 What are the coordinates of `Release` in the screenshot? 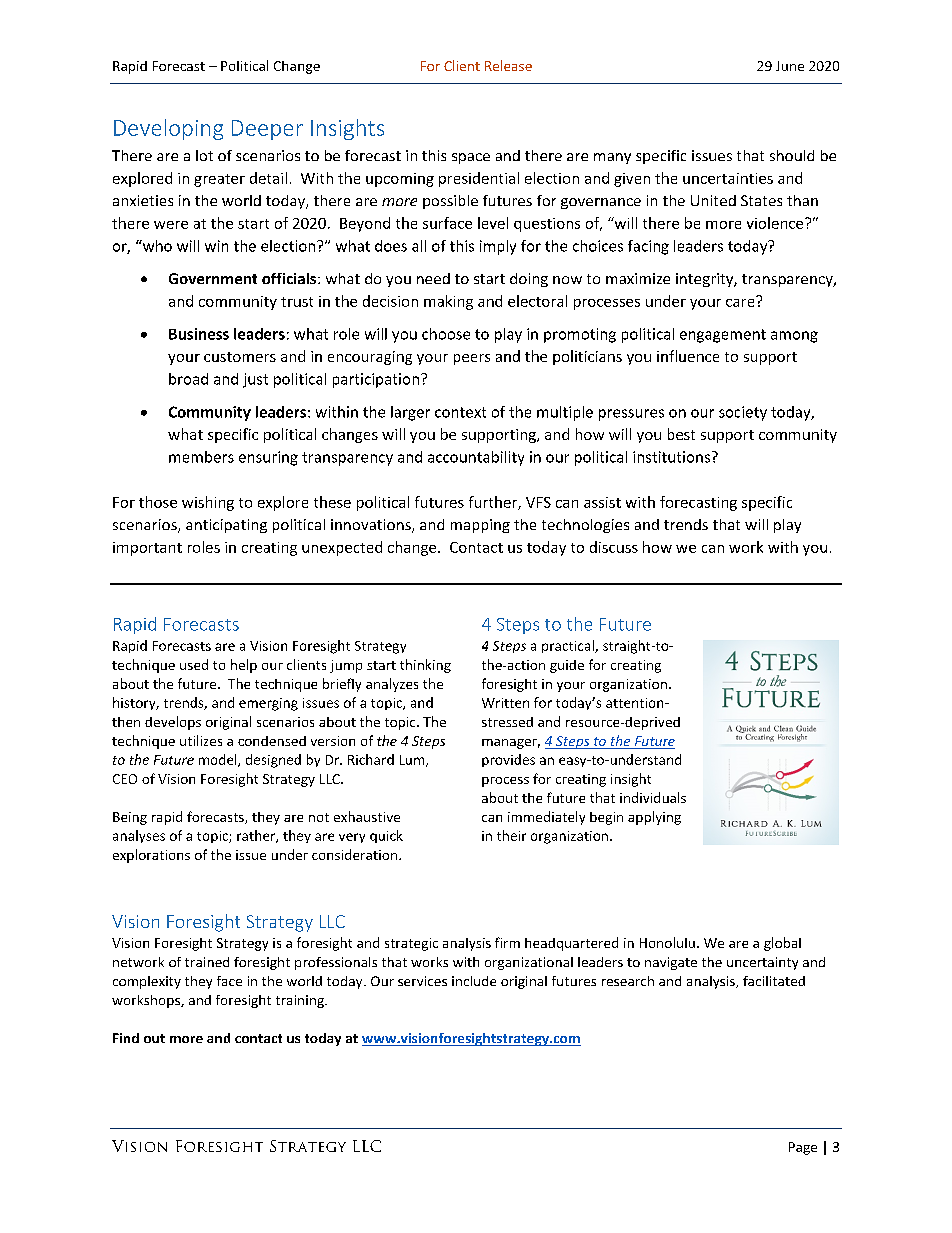 It's located at (508, 65).
